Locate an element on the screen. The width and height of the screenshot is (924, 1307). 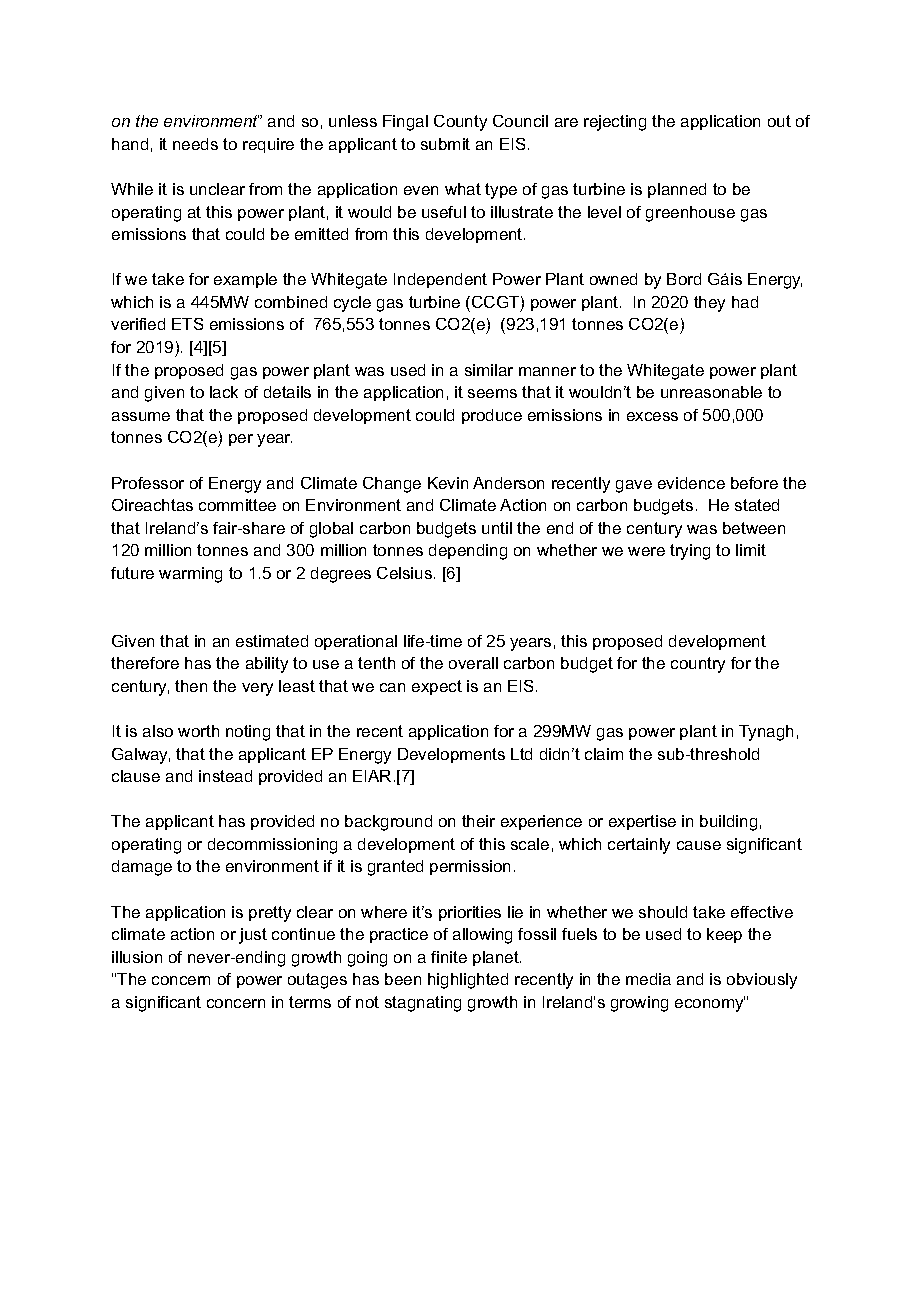
lack is located at coordinates (224, 392).
